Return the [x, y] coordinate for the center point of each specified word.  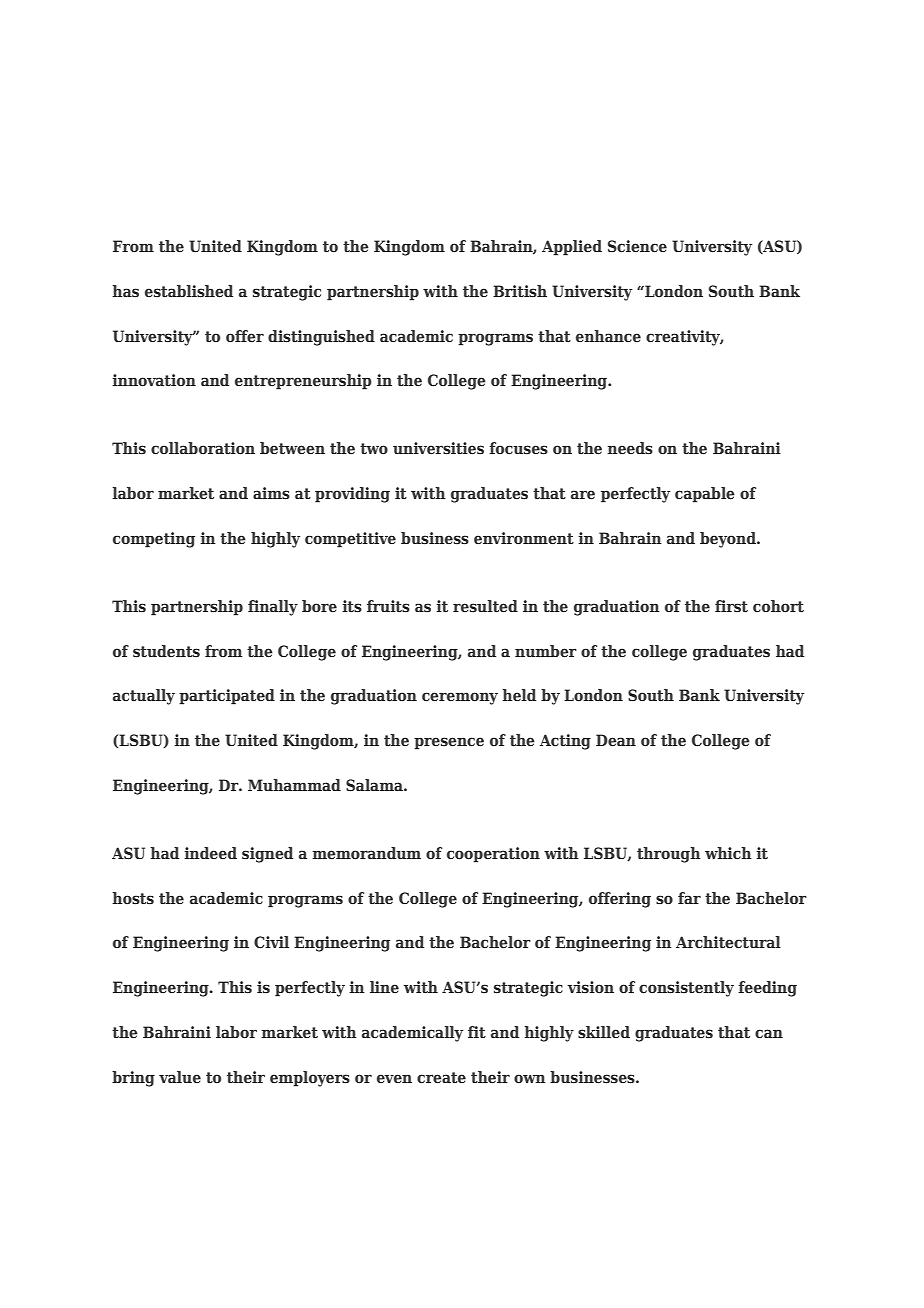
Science [637, 246]
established [189, 291]
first [731, 606]
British [520, 291]
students [166, 651]
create [441, 1077]
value [180, 1077]
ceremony [460, 698]
